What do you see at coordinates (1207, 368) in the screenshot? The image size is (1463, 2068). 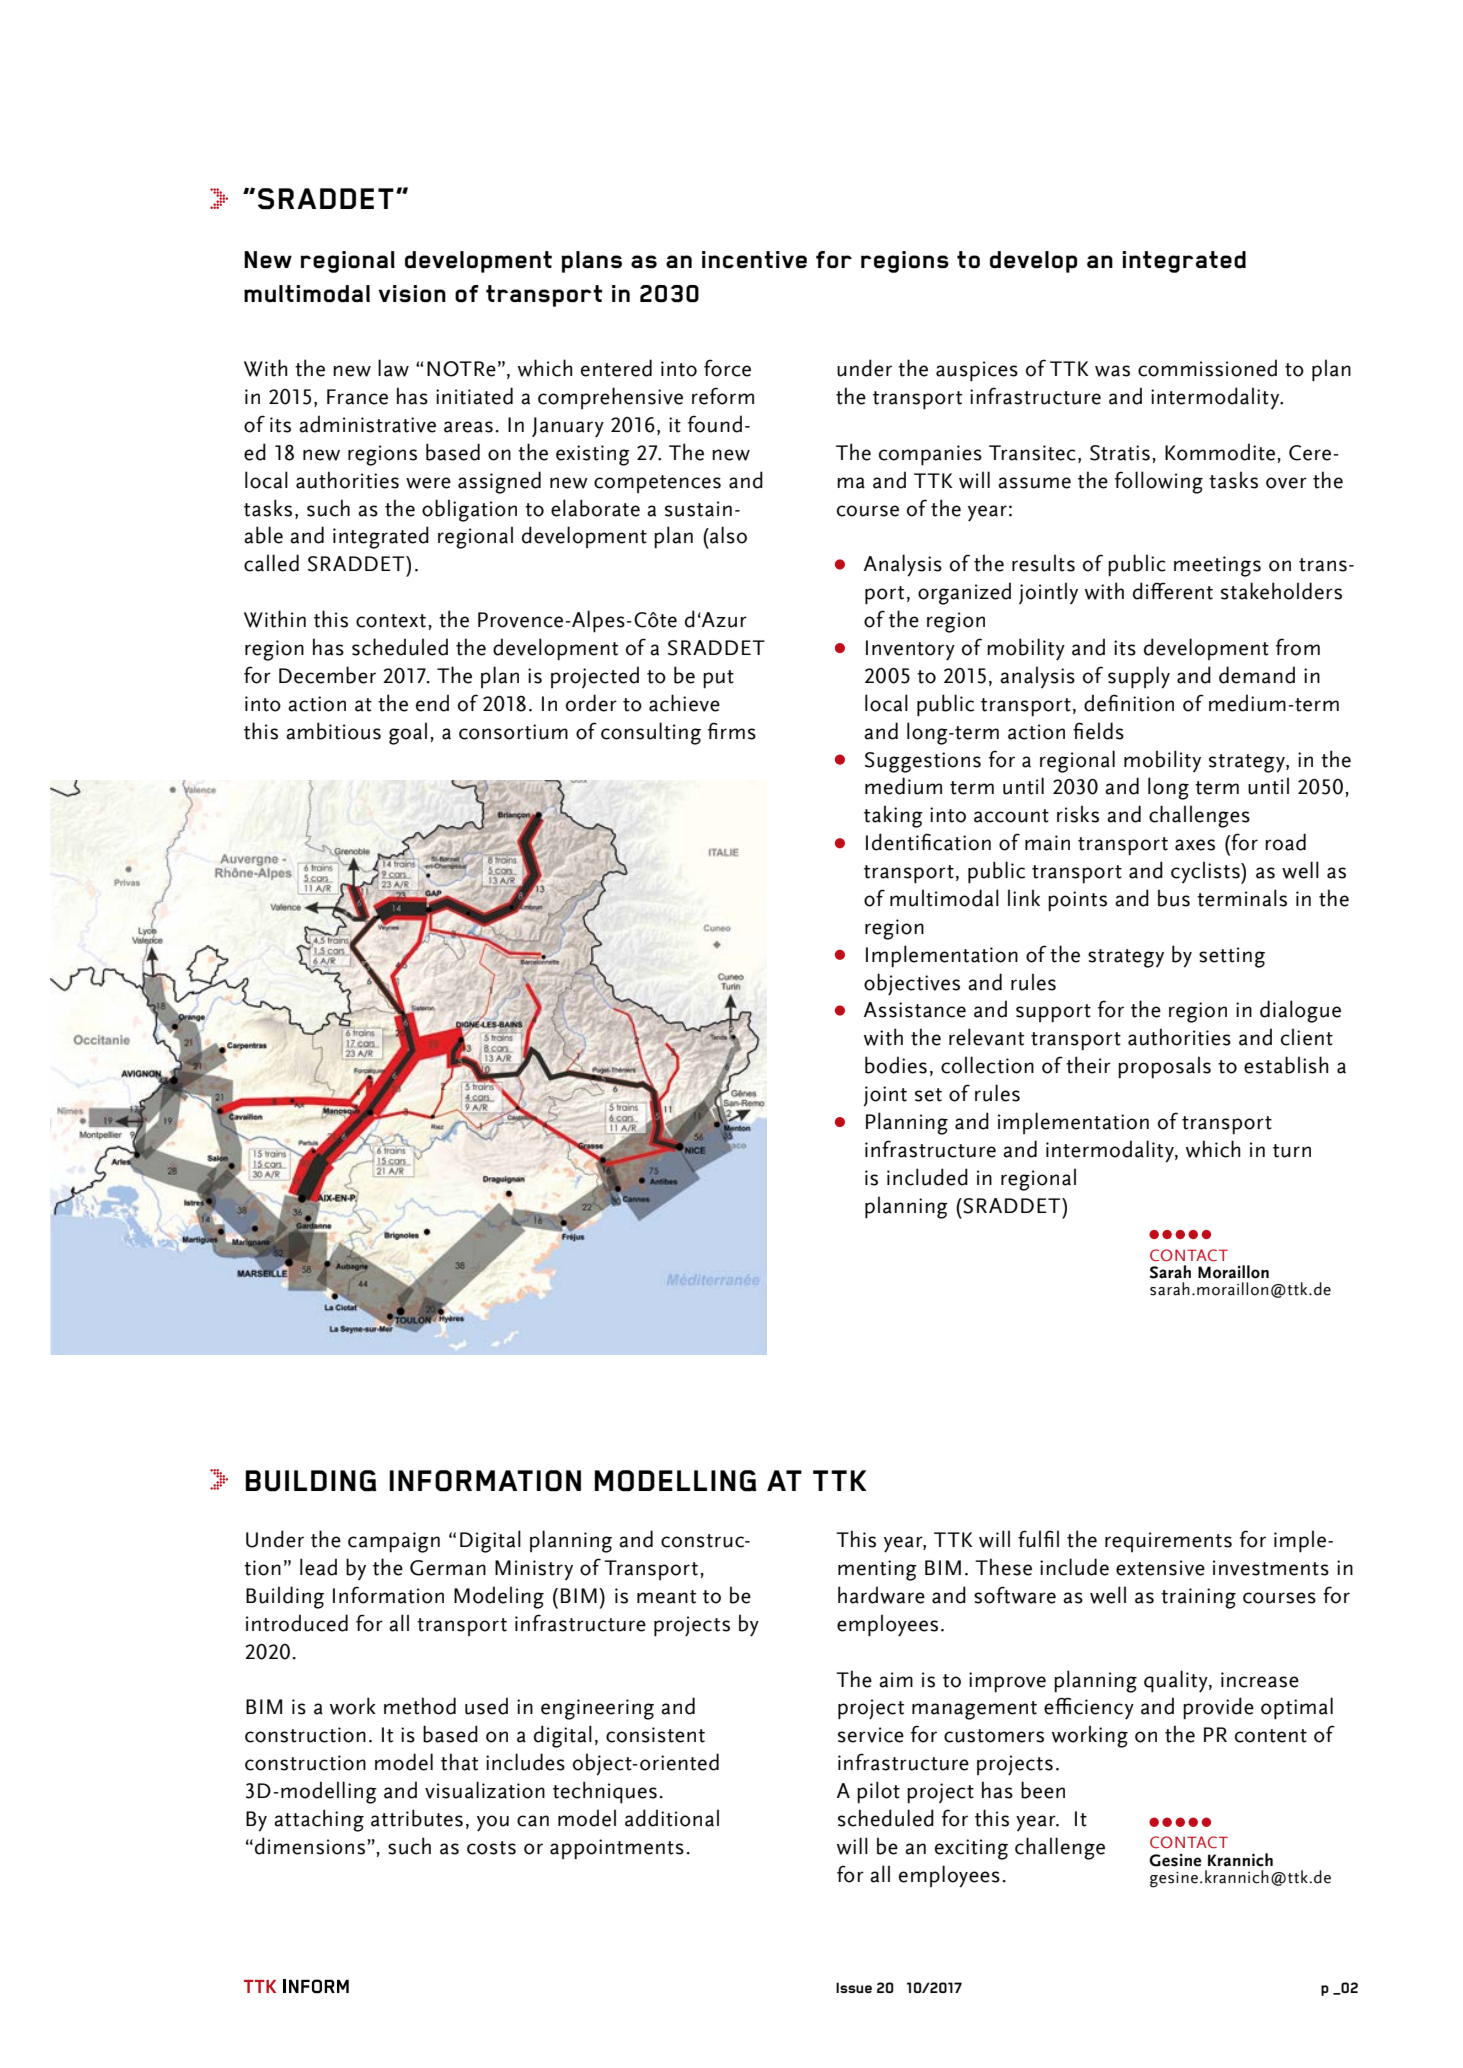 I see `commissioned` at bounding box center [1207, 368].
